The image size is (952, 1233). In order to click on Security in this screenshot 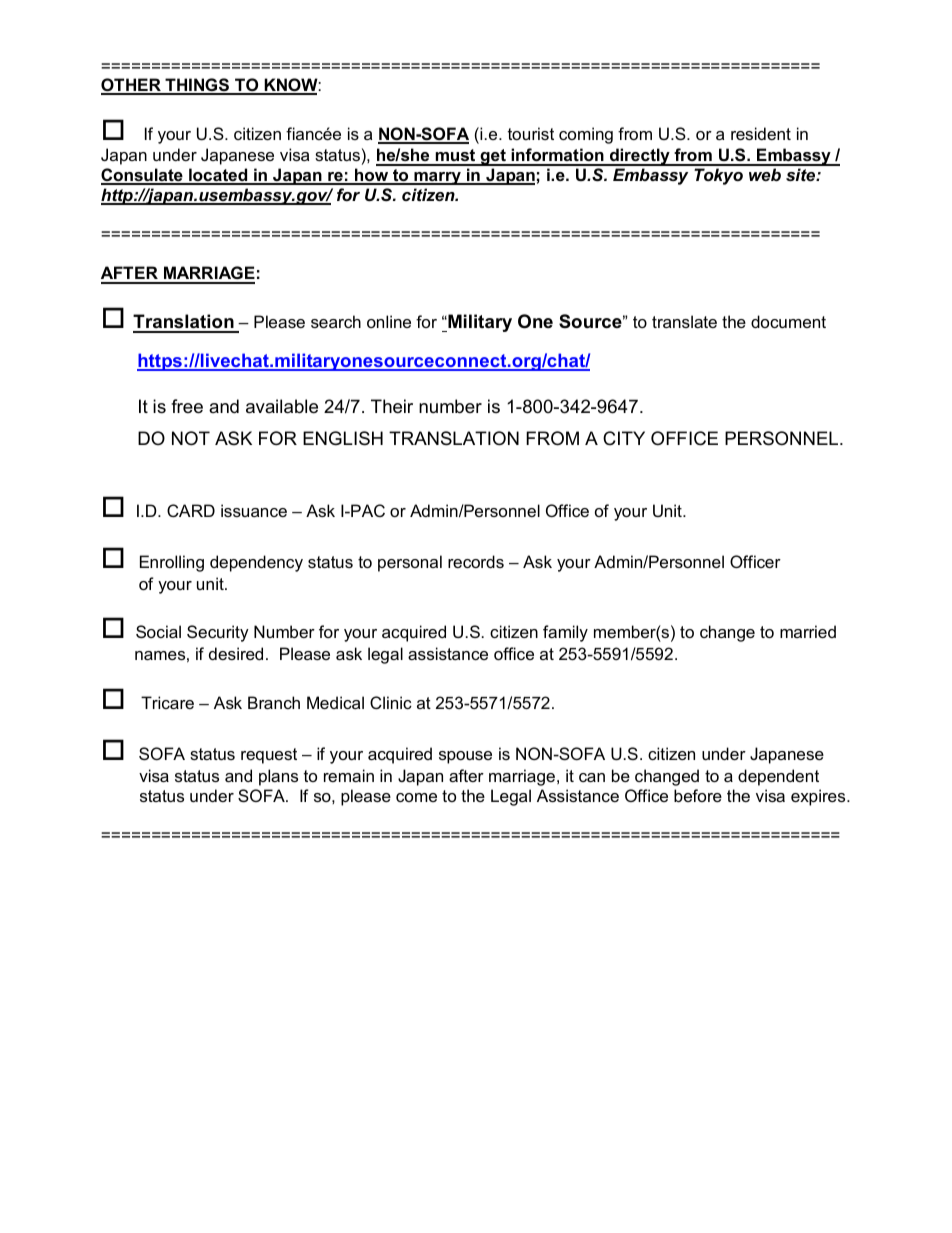, I will do `click(218, 633)`.
